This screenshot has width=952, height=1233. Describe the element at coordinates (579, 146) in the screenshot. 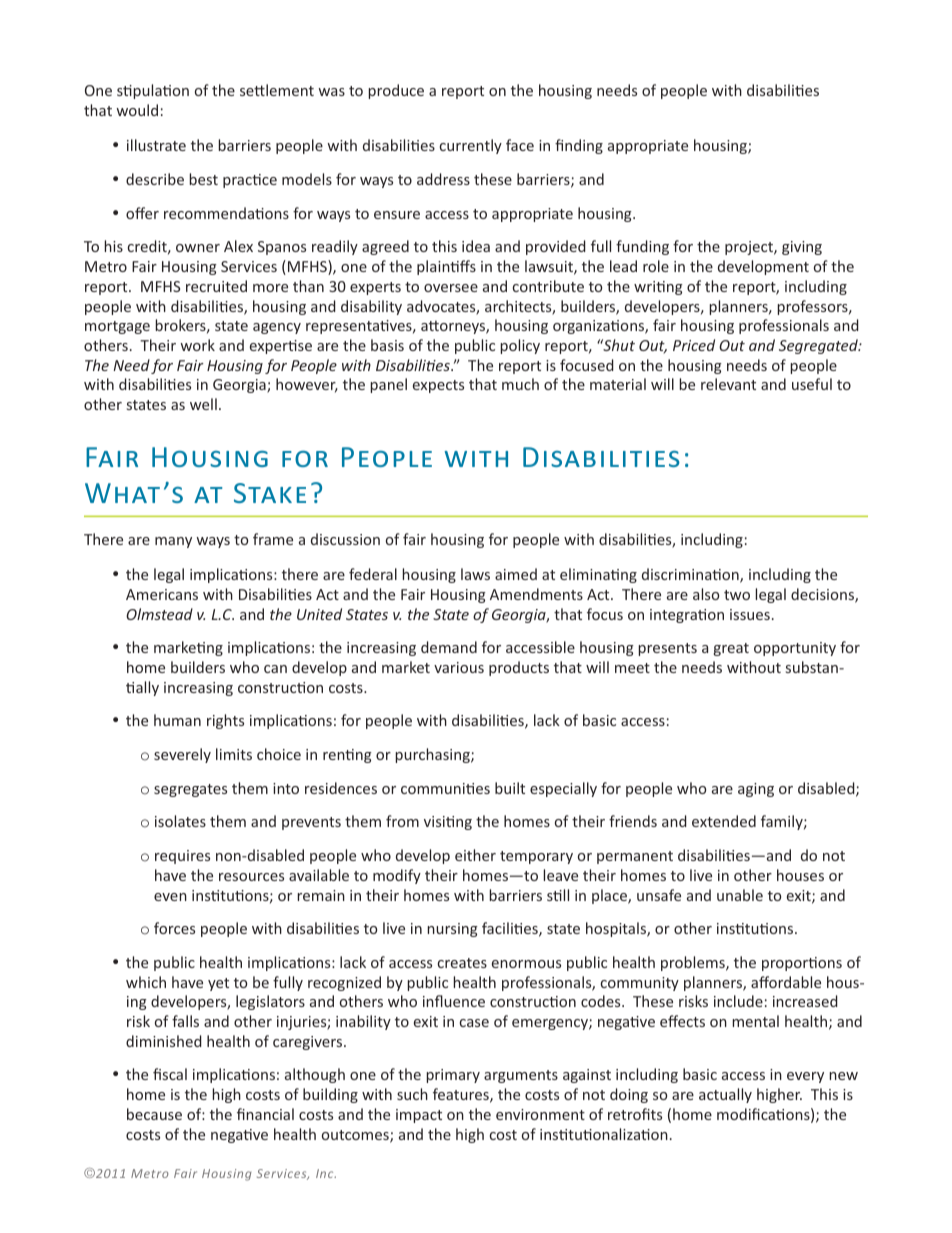

I see `finding` at that location.
